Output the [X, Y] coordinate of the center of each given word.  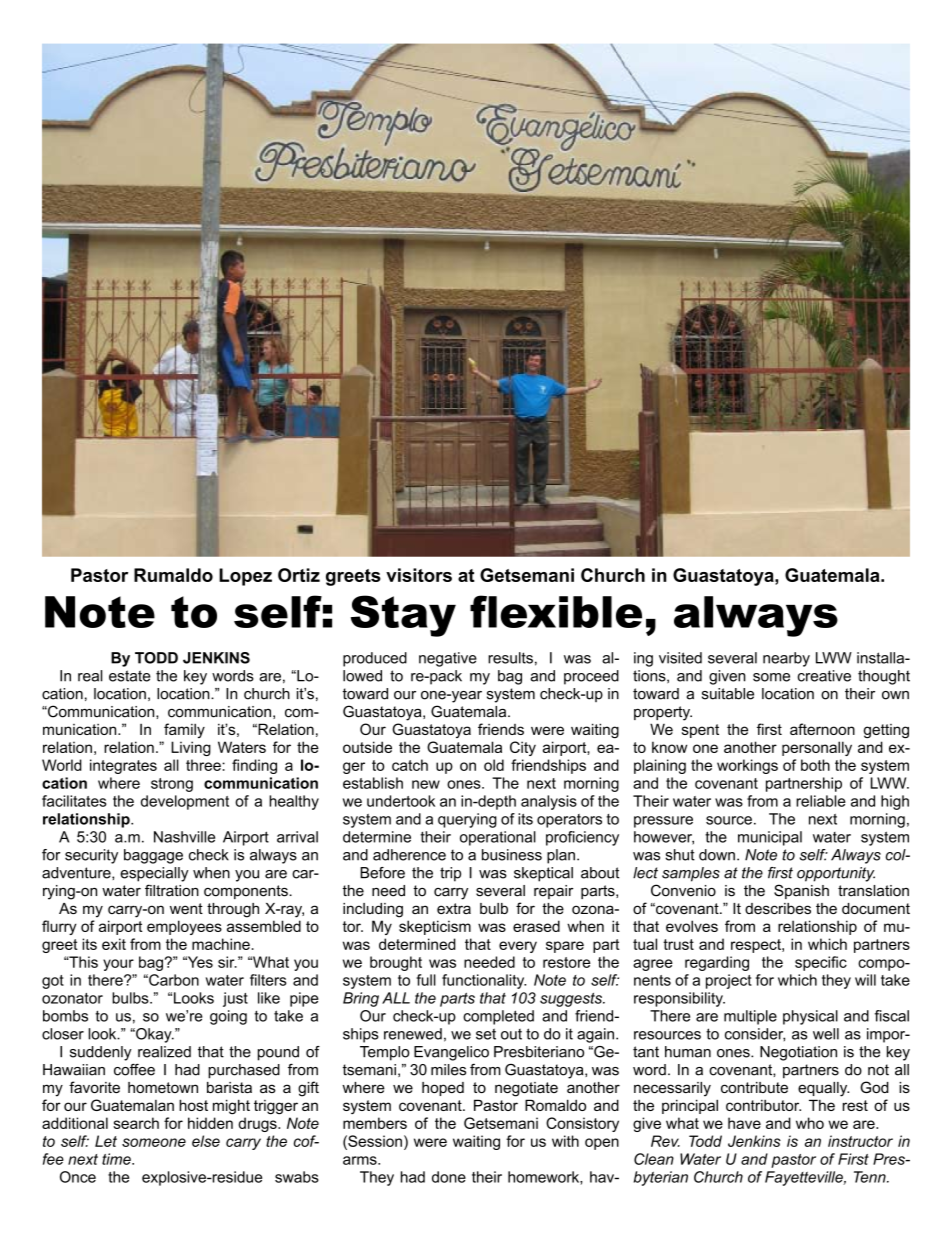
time [117, 1159]
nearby [786, 659]
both [815, 765]
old [494, 765]
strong [172, 785]
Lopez [245, 577]
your [118, 965]
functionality [484, 981]
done [449, 1177]
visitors [419, 575]
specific [821, 963]
